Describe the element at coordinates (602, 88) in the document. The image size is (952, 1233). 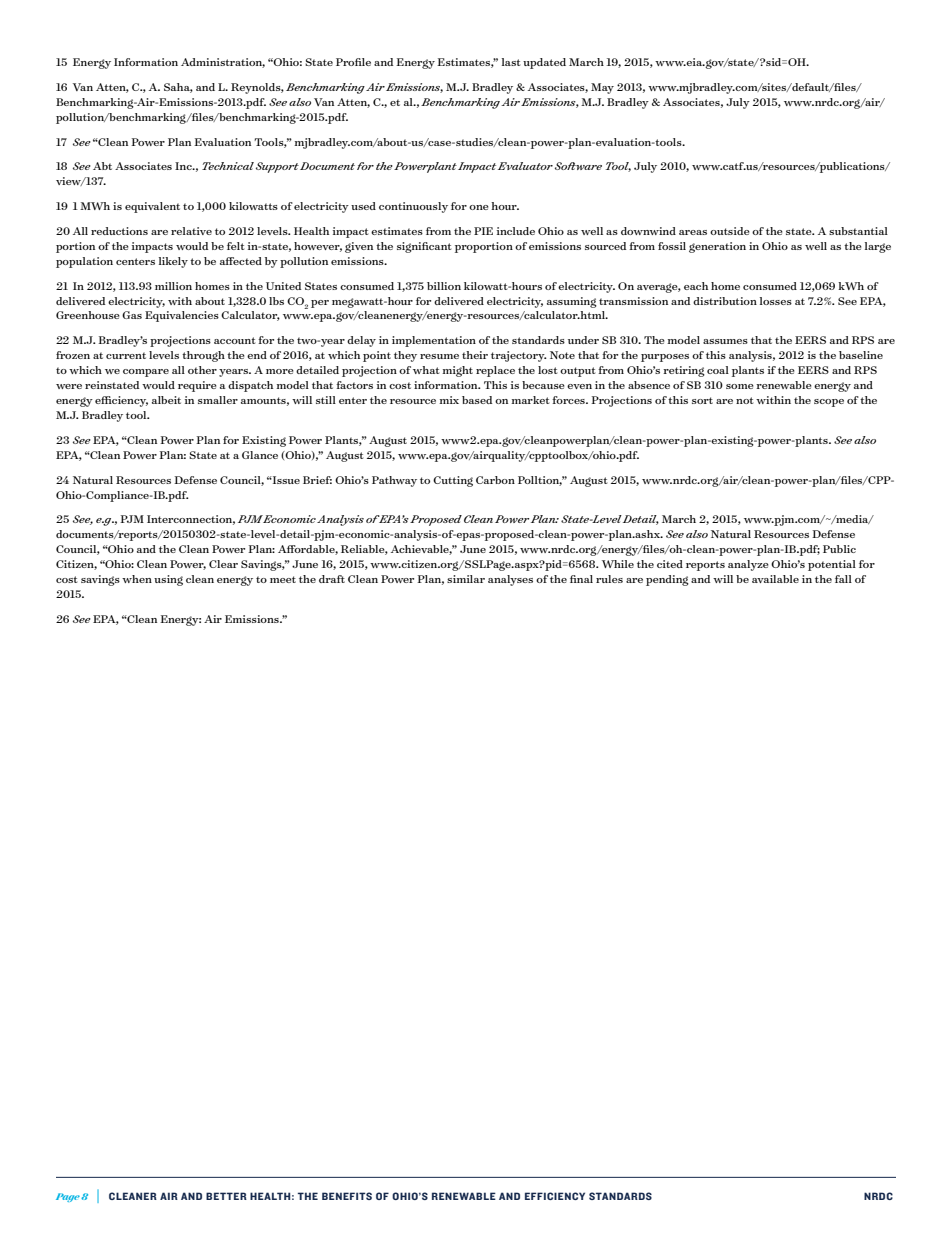
I see `May` at that location.
